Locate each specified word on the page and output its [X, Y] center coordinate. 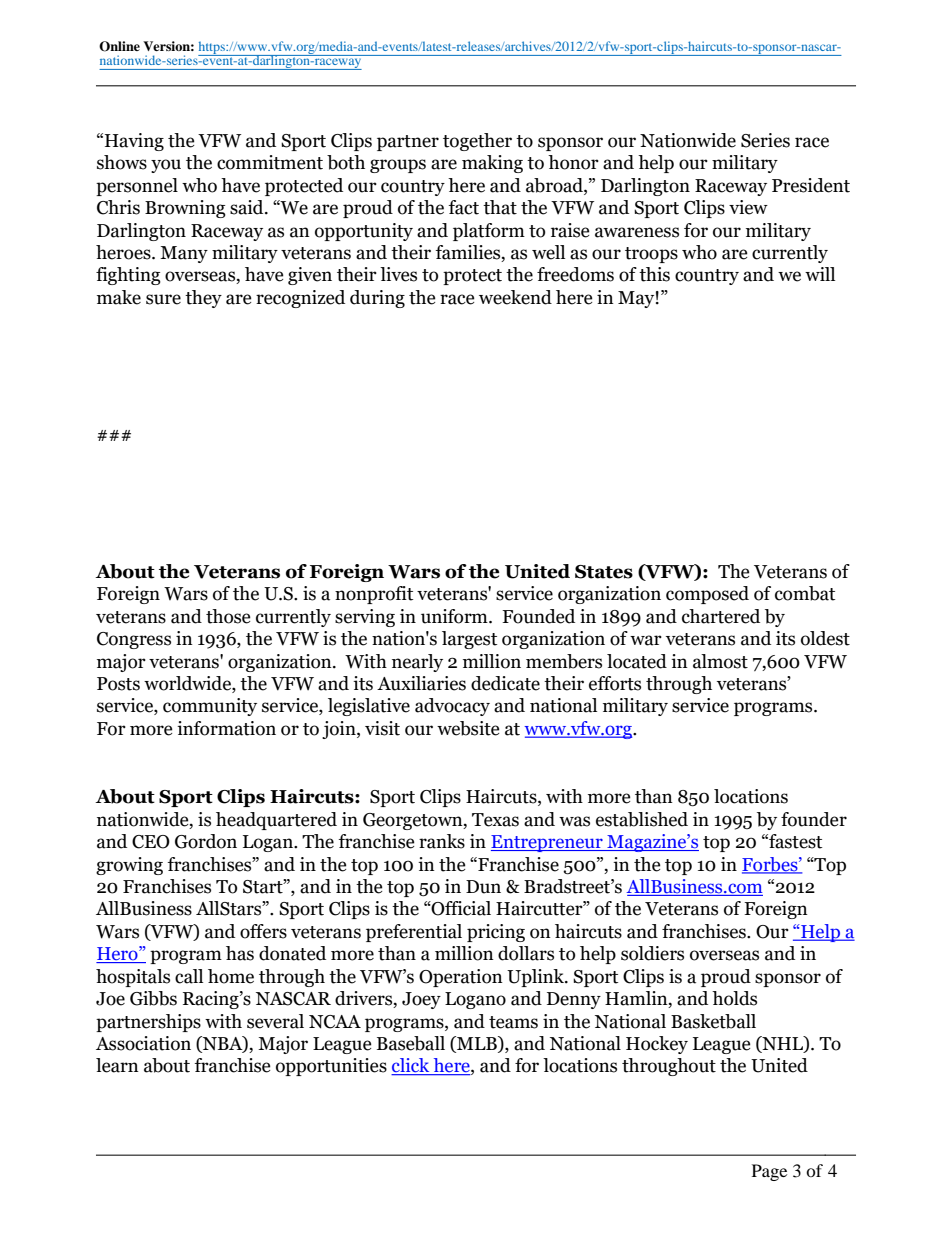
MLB [477, 1043]
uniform [455, 616]
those [228, 616]
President [811, 185]
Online [119, 46]
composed [707, 595]
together [477, 142]
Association [143, 1043]
